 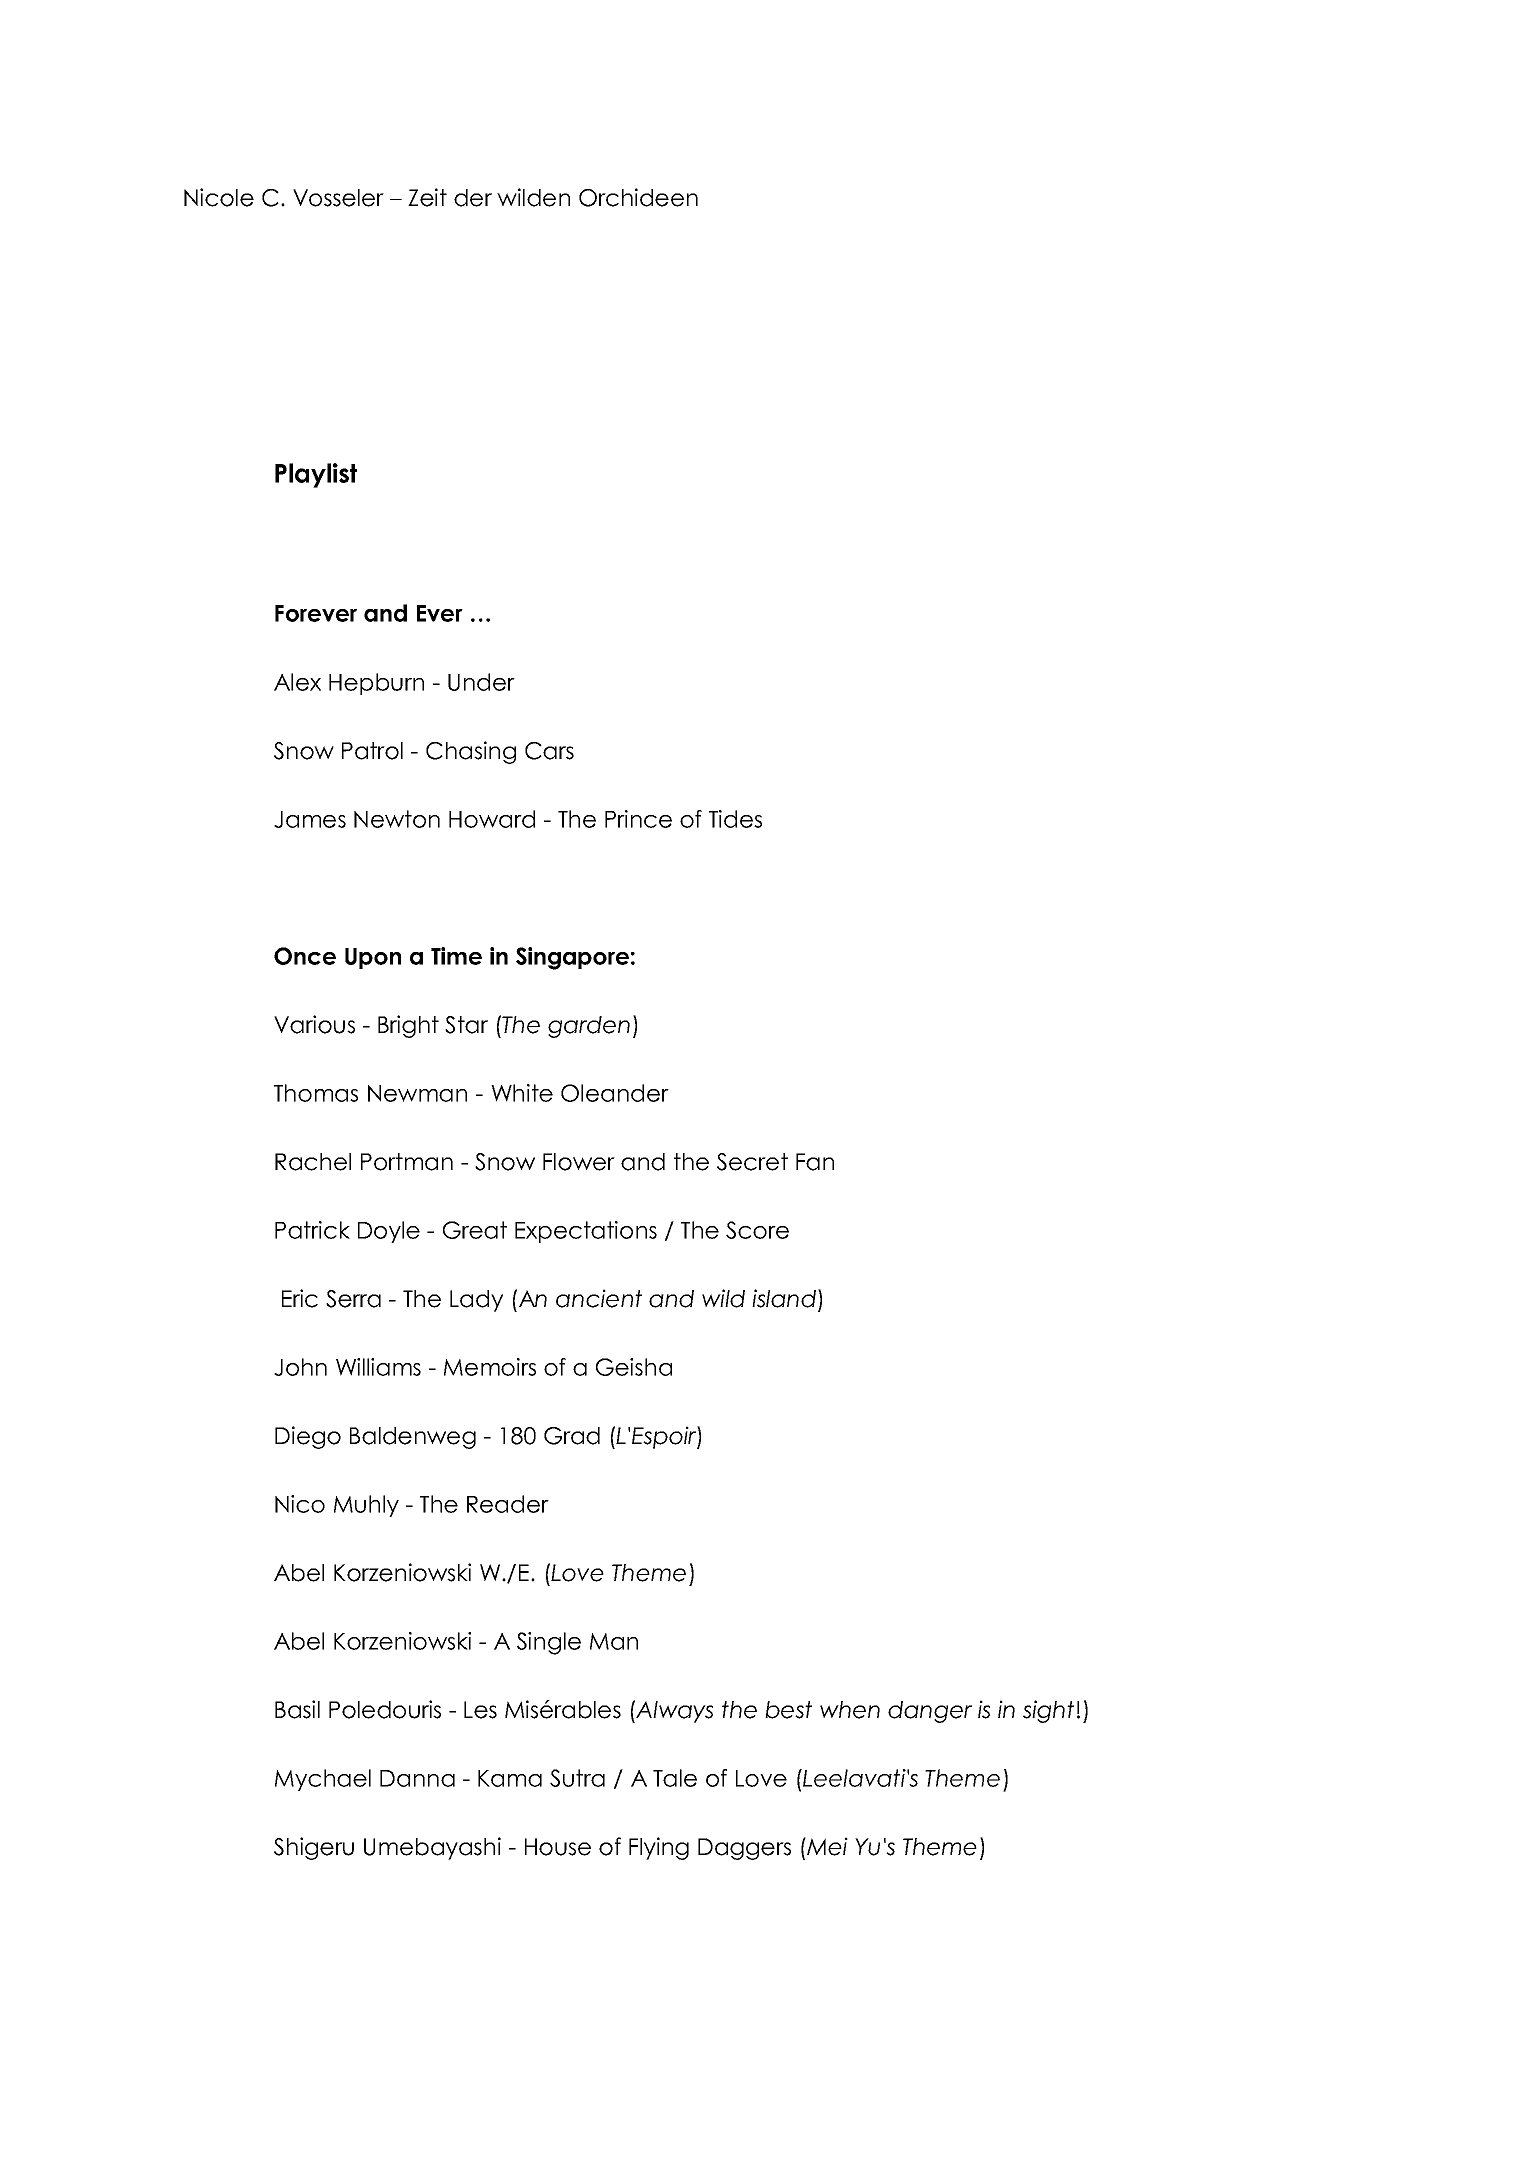 What do you see at coordinates (785, 1298) in the page?
I see `island` at bounding box center [785, 1298].
